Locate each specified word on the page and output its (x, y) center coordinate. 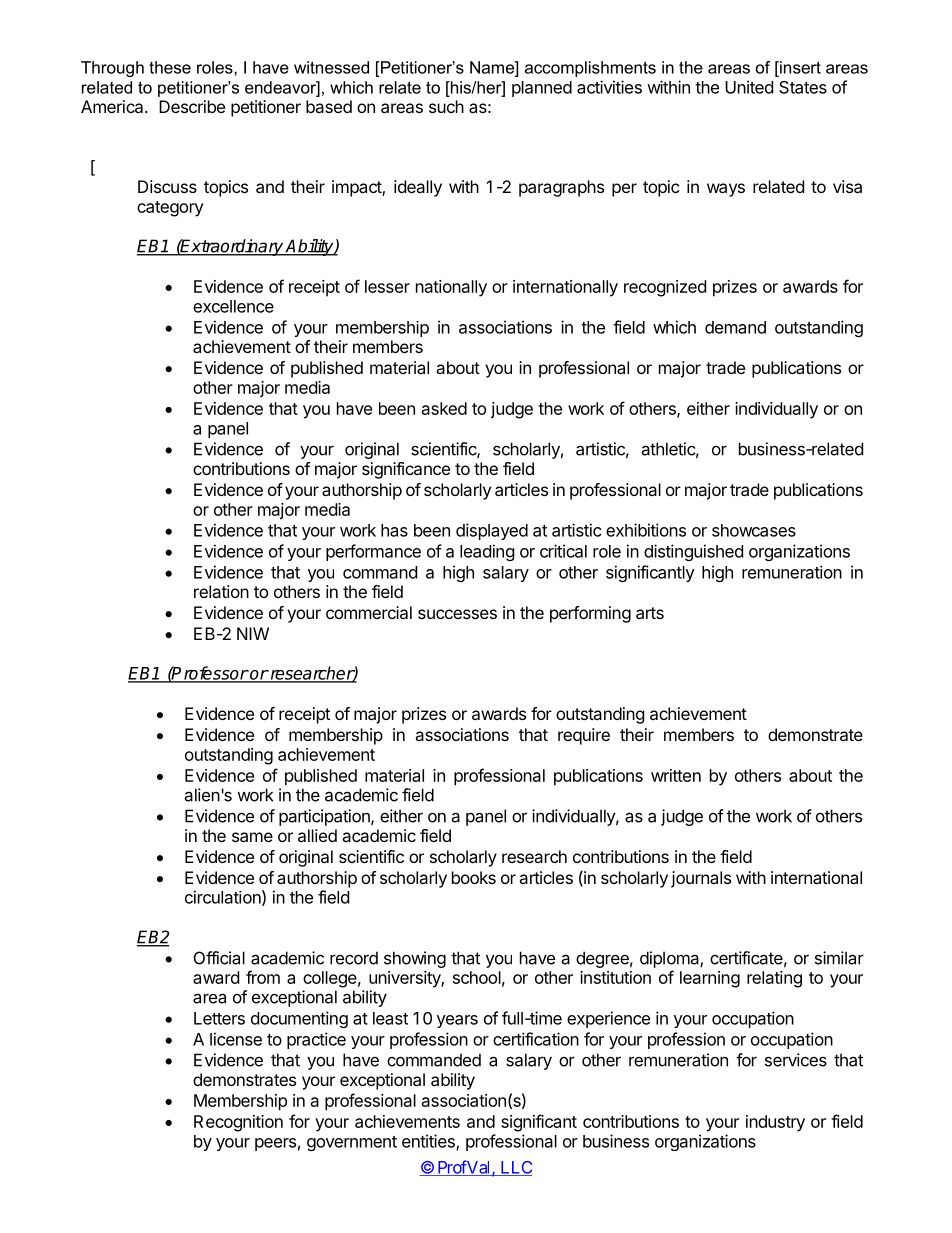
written (676, 775)
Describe (192, 106)
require (584, 736)
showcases (754, 530)
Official (219, 958)
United (749, 87)
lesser (387, 286)
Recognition (238, 1123)
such (446, 106)
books (474, 877)
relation (221, 591)
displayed (492, 531)
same (252, 837)
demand (735, 327)
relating (774, 979)
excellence (233, 306)
